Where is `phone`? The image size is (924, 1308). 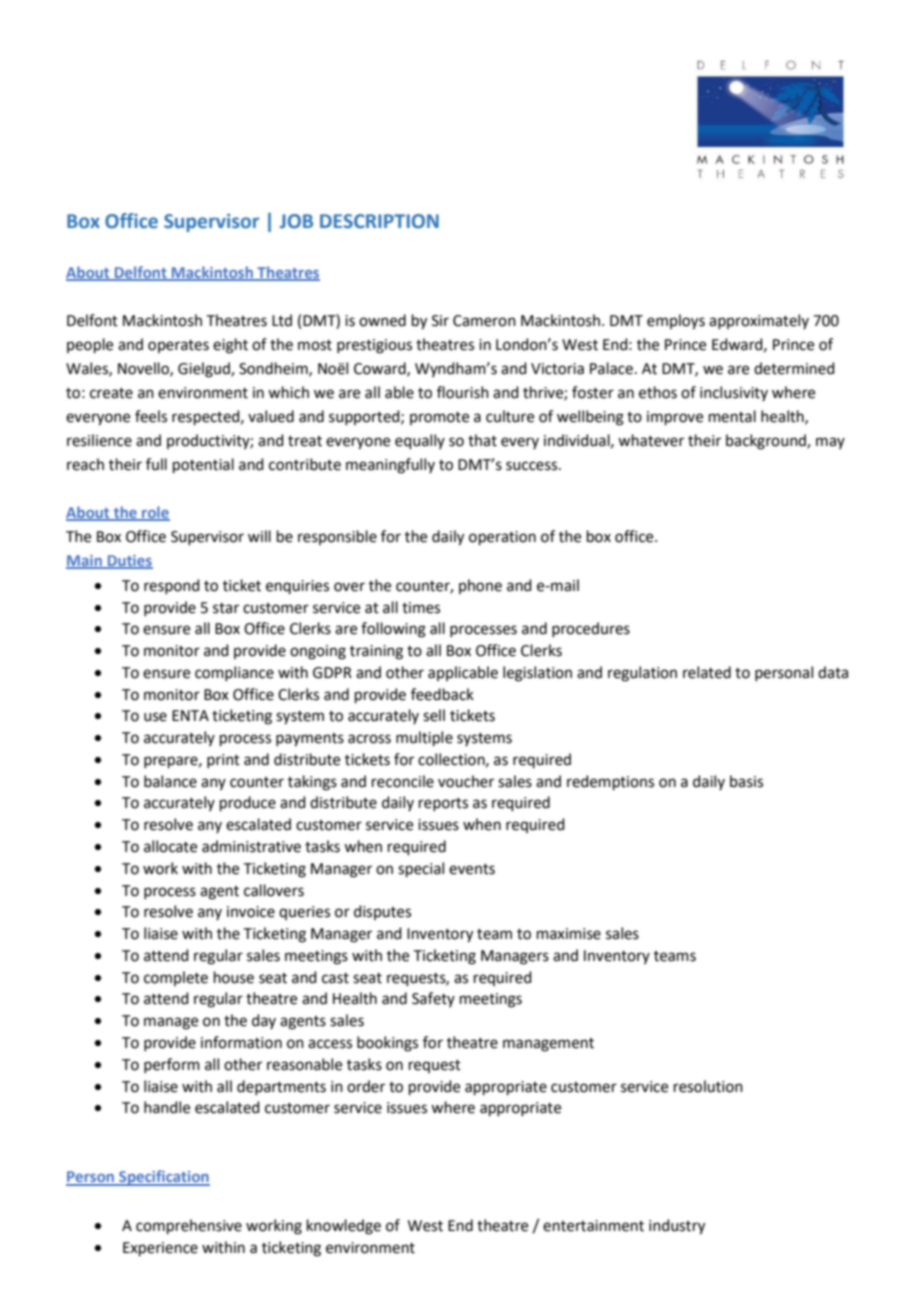
phone is located at coordinates (480, 586).
